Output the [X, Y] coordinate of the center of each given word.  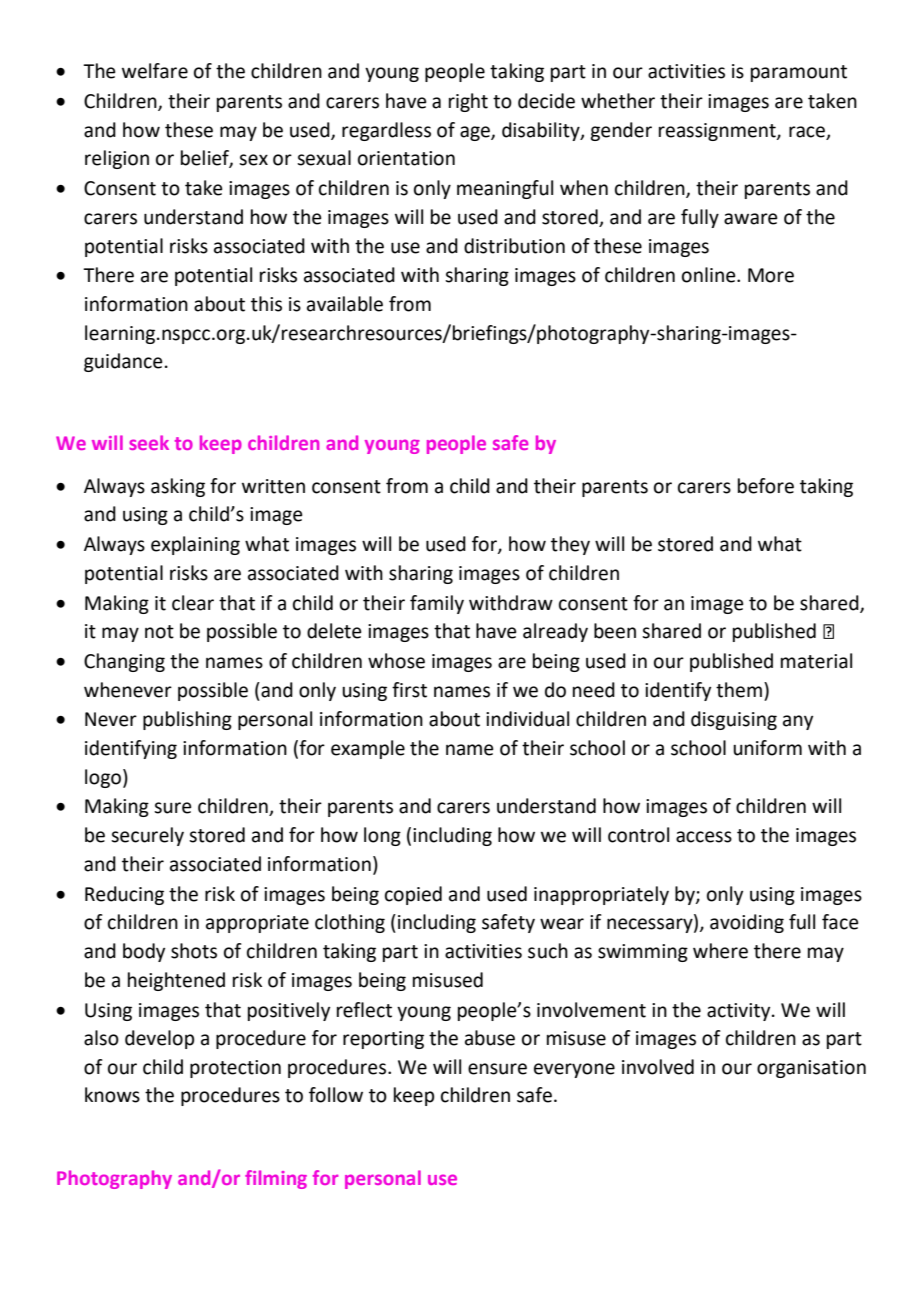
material [816, 661]
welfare [155, 71]
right [468, 102]
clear [193, 603]
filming [276, 1179]
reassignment [718, 132]
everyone [574, 1070]
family [437, 604]
